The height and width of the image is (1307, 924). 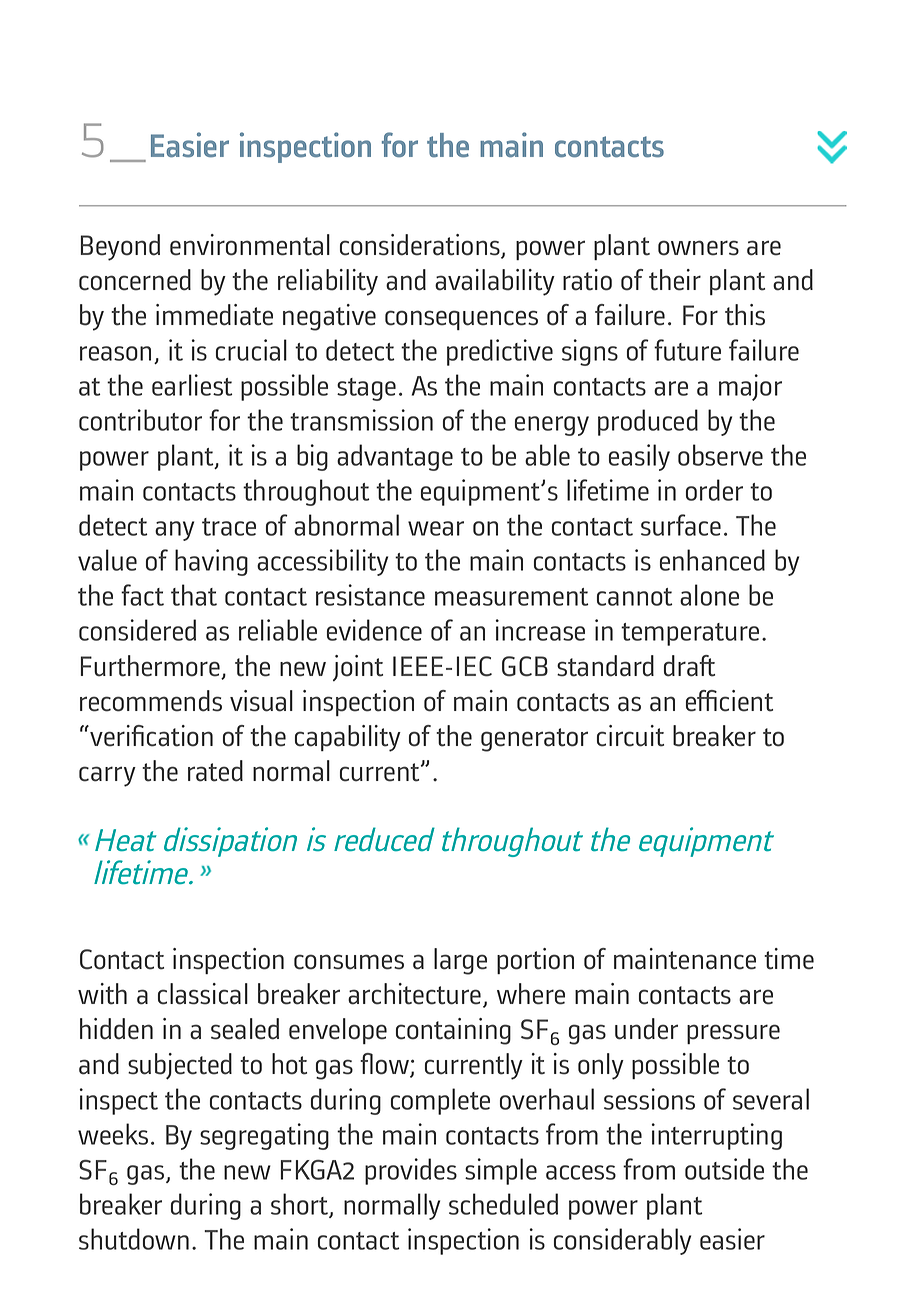 What do you see at coordinates (203, 994) in the image?
I see `classical` at bounding box center [203, 994].
